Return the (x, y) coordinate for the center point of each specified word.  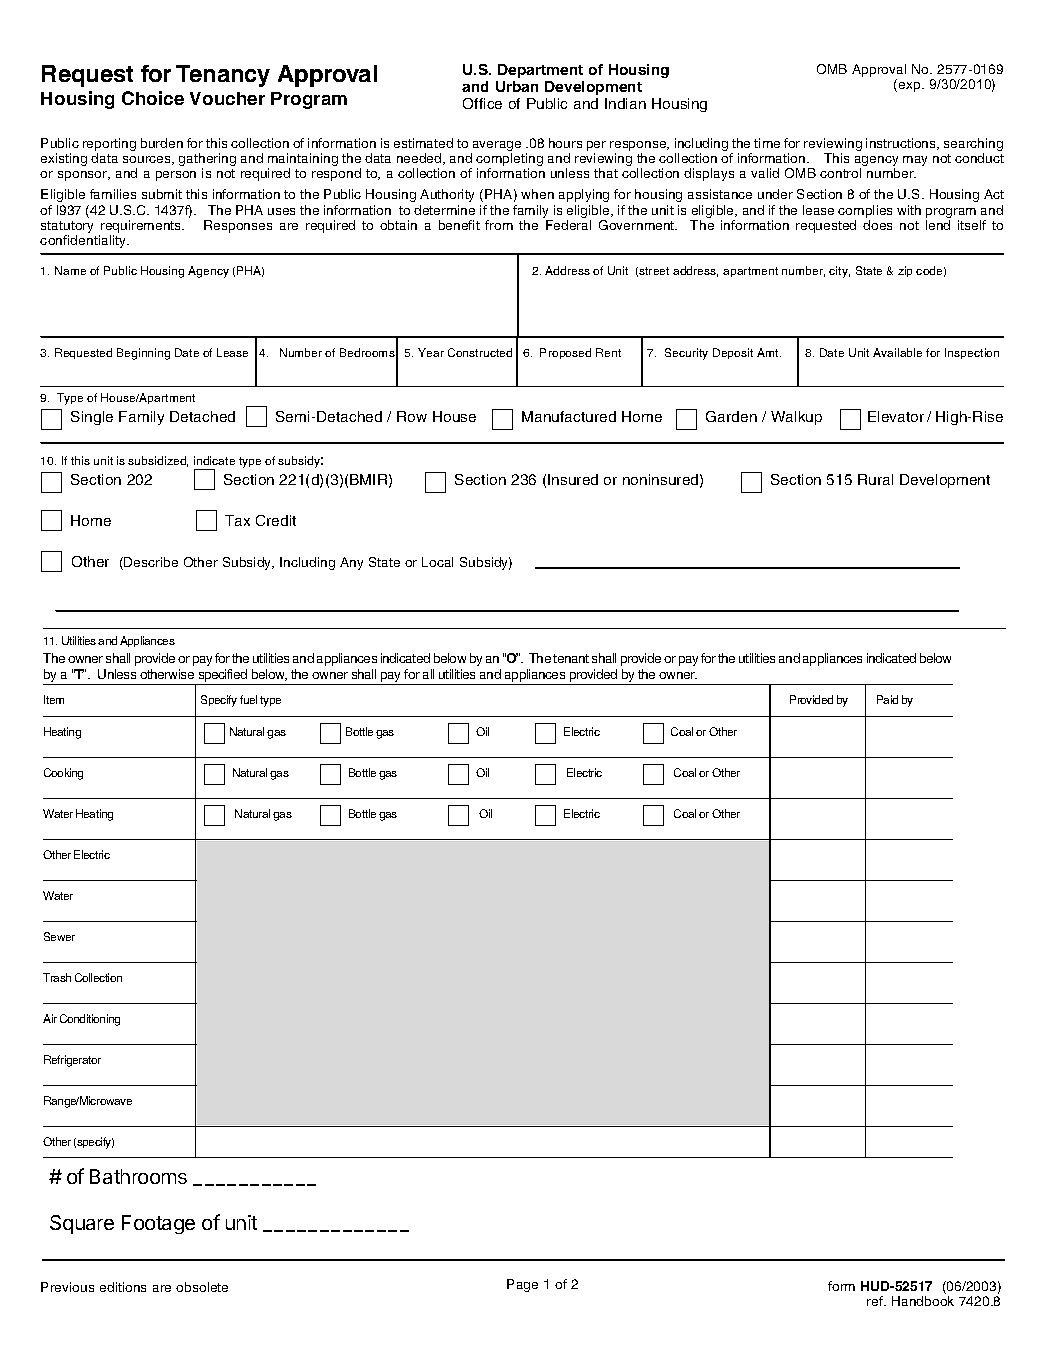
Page (522, 1285)
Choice (153, 98)
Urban (517, 86)
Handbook (923, 1301)
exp (911, 87)
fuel (248, 699)
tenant (571, 658)
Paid (887, 699)
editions (123, 1287)
